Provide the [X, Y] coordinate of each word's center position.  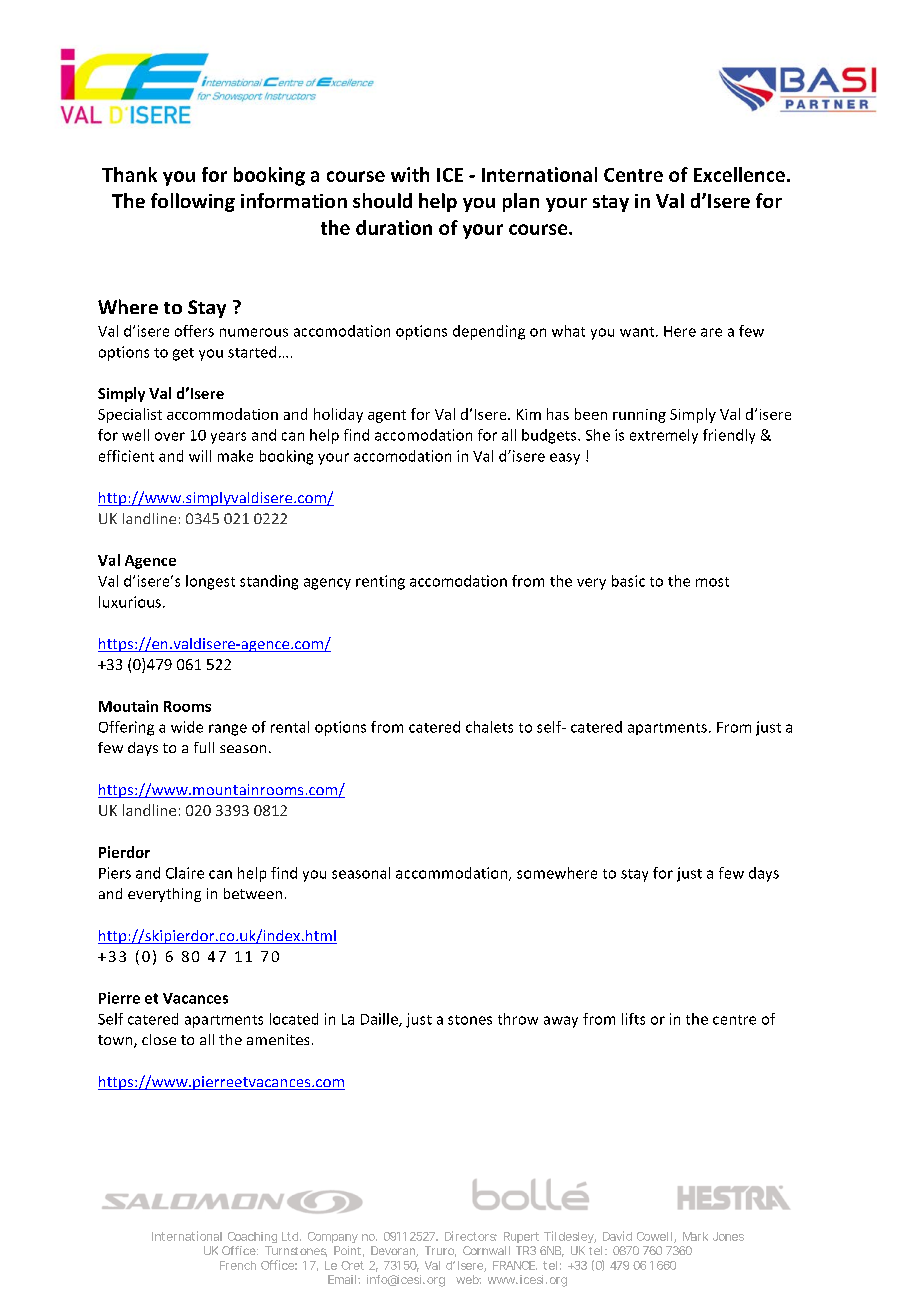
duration [394, 227]
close [159, 1039]
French [238, 1265]
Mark [695, 1236]
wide [187, 727]
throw [518, 1019]
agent [387, 416]
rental [290, 727]
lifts [633, 1019]
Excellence [739, 174]
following [193, 202]
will [200, 456]
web [468, 1279]
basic [628, 581]
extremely [664, 436]
